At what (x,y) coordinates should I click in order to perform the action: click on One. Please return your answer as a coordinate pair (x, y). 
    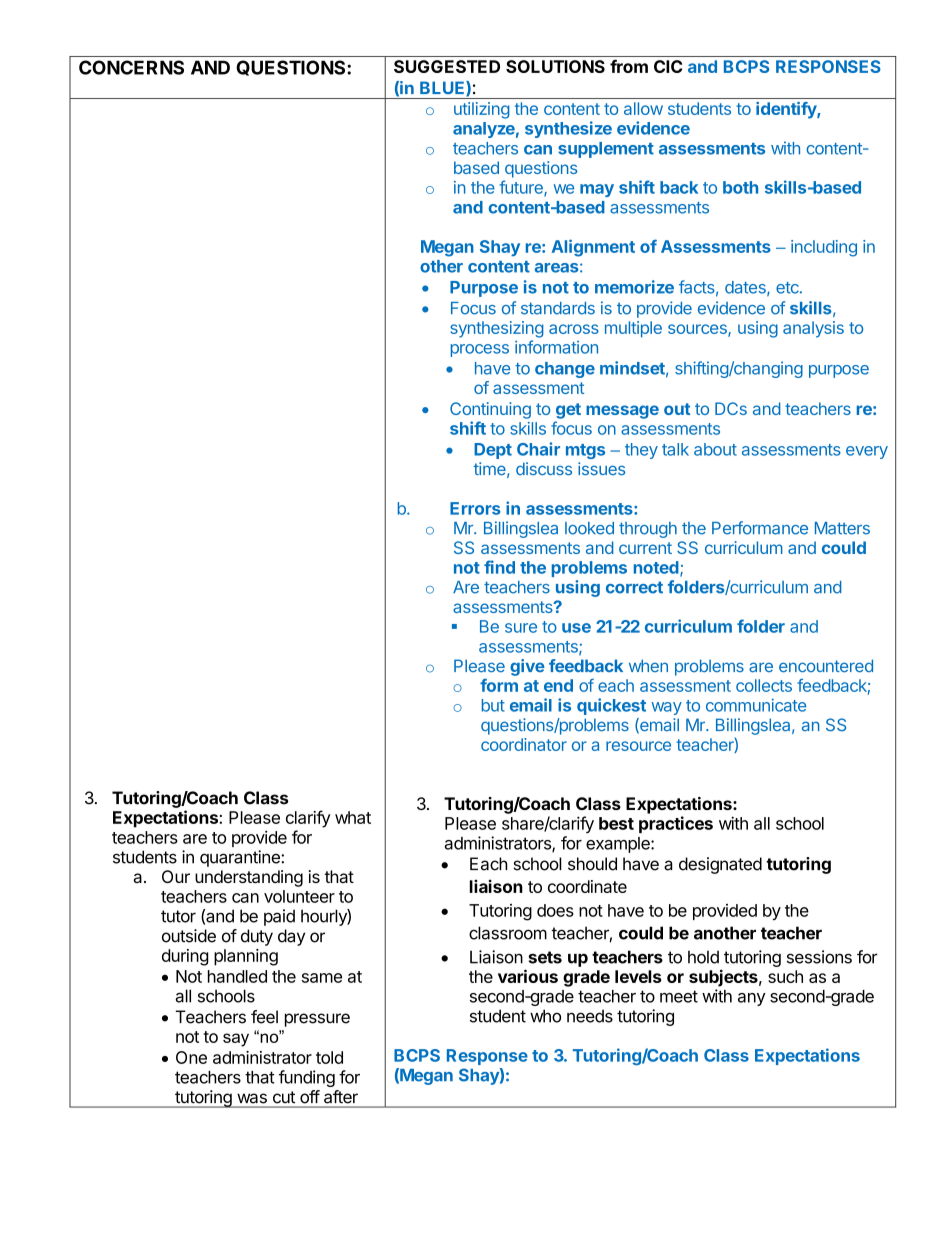
    Looking at the image, I should click on (191, 1057).
